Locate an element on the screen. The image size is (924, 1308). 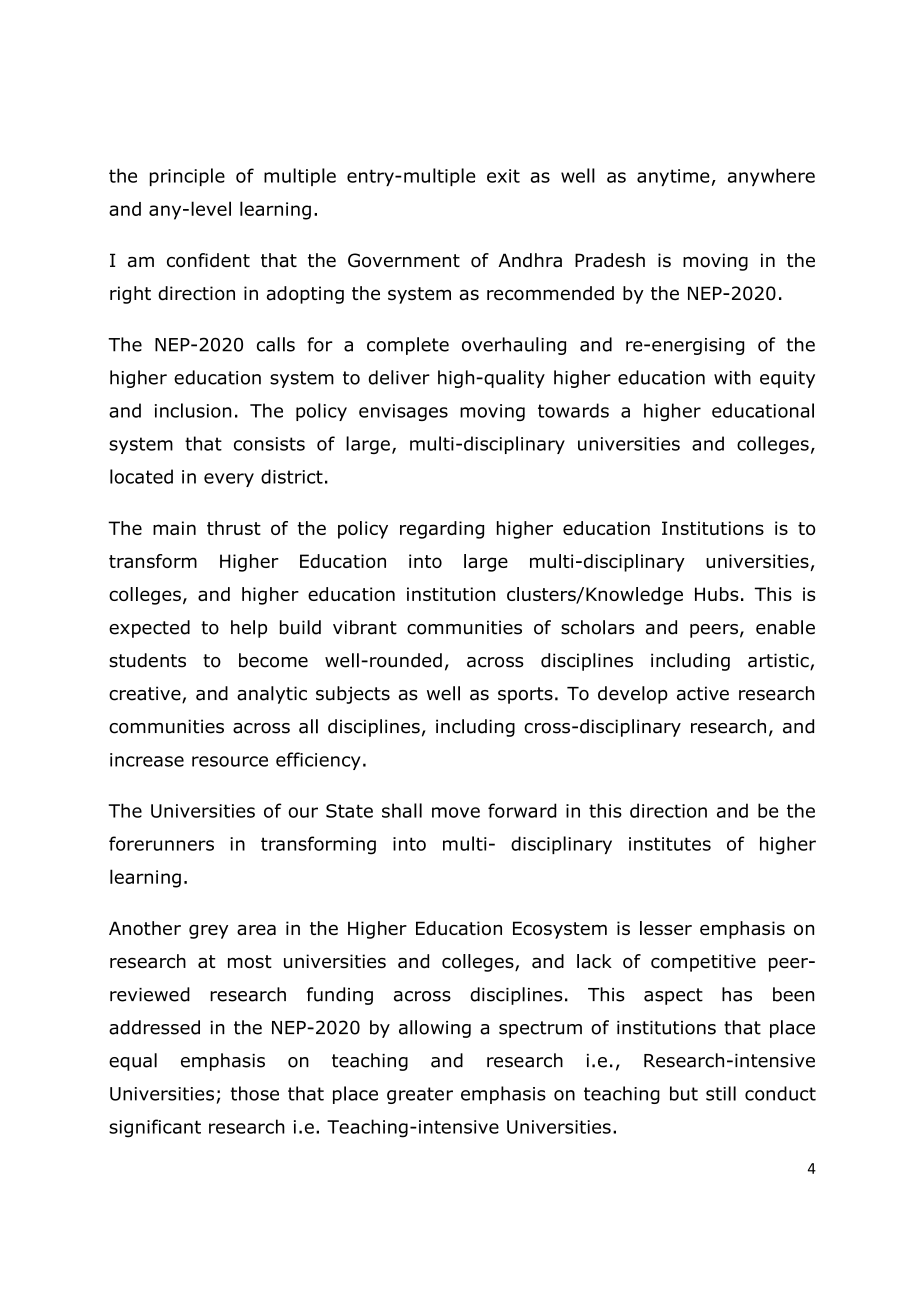
resource is located at coordinates (230, 761).
